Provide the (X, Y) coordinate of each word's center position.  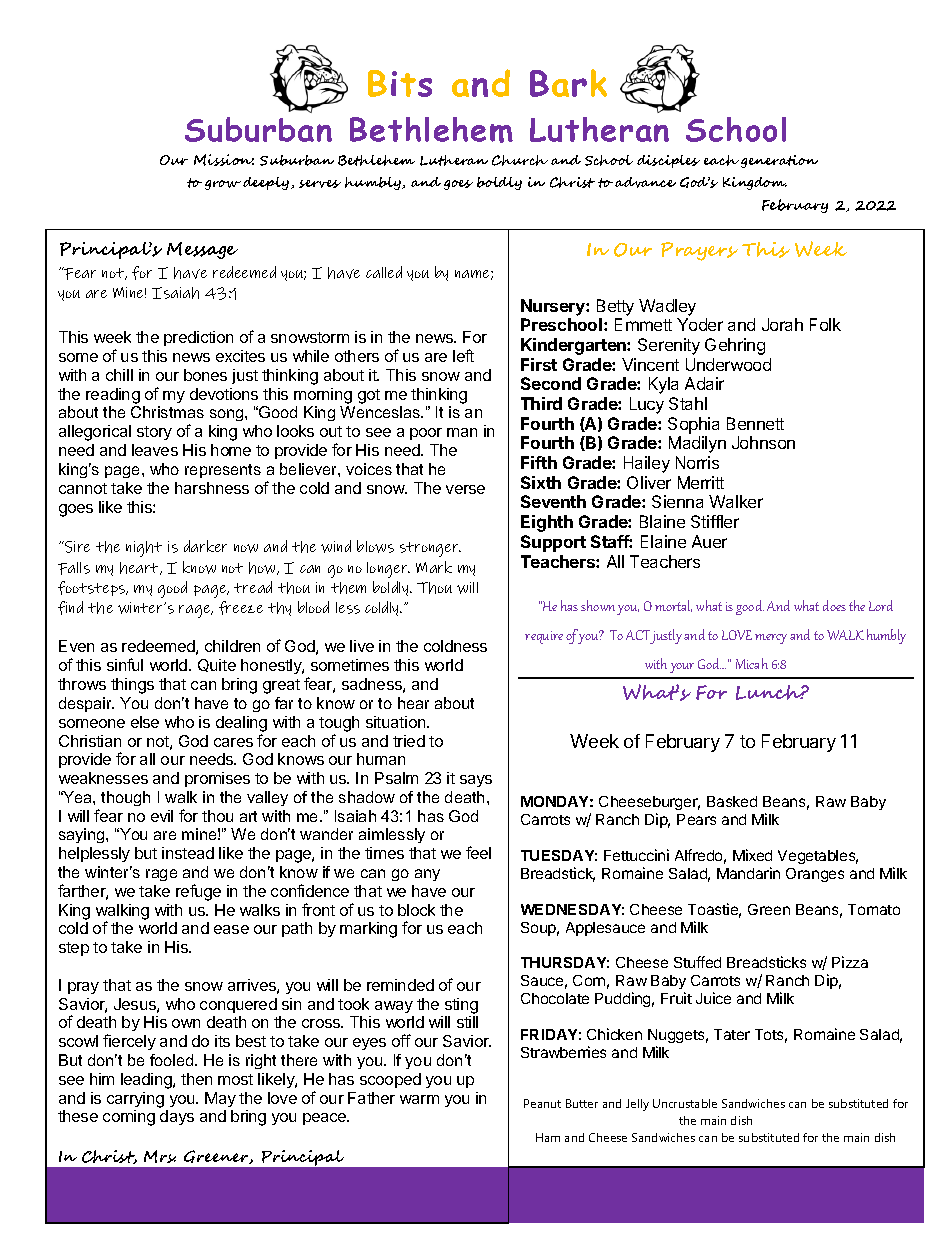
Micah (752, 663)
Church (520, 160)
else (145, 722)
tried (409, 741)
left (463, 355)
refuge (198, 892)
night (144, 549)
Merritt (701, 482)
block (416, 910)
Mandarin (748, 873)
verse (465, 489)
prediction (198, 338)
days (177, 1117)
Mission (224, 160)
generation (779, 161)
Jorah (782, 324)
